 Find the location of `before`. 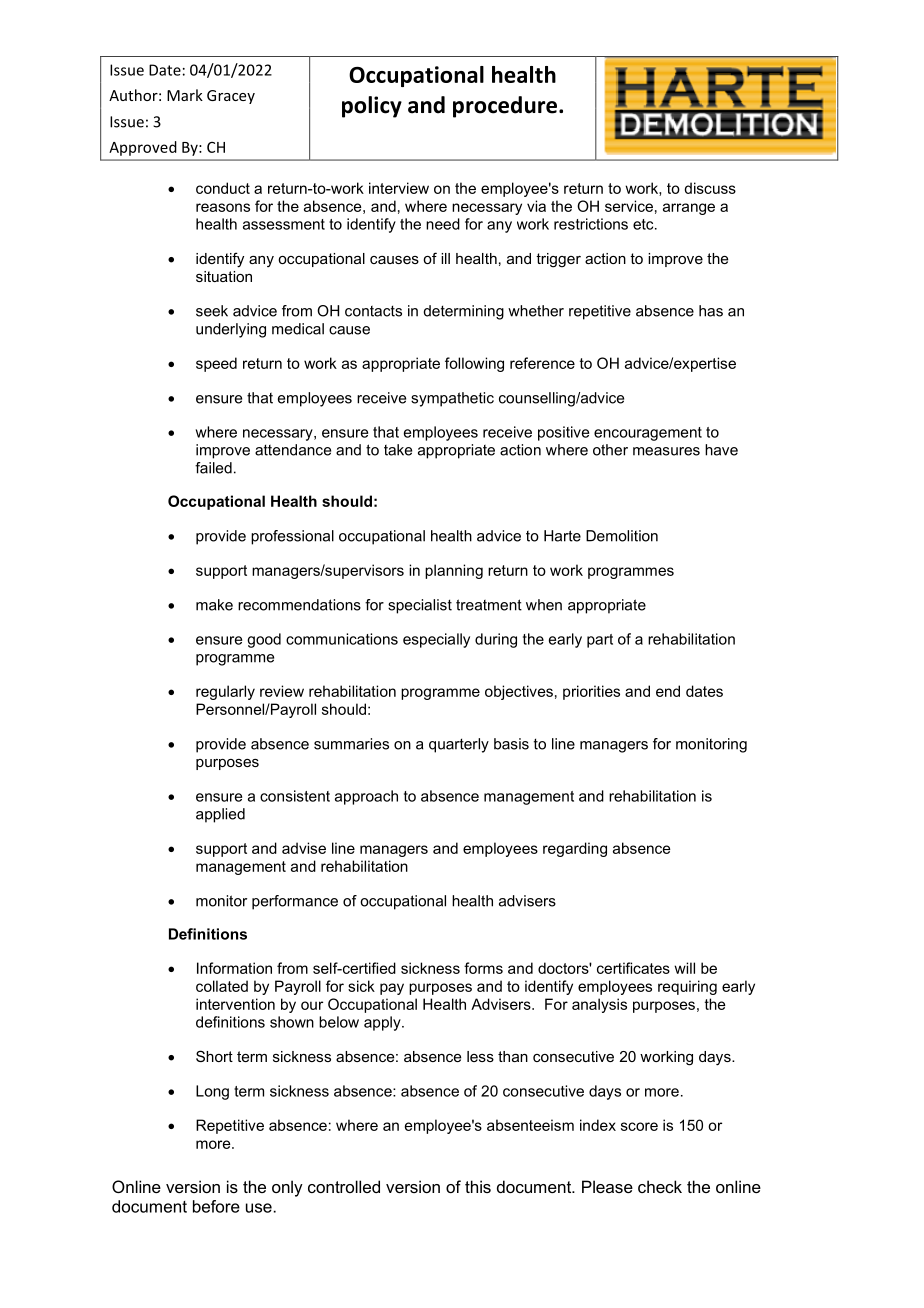

before is located at coordinates (216, 1206).
